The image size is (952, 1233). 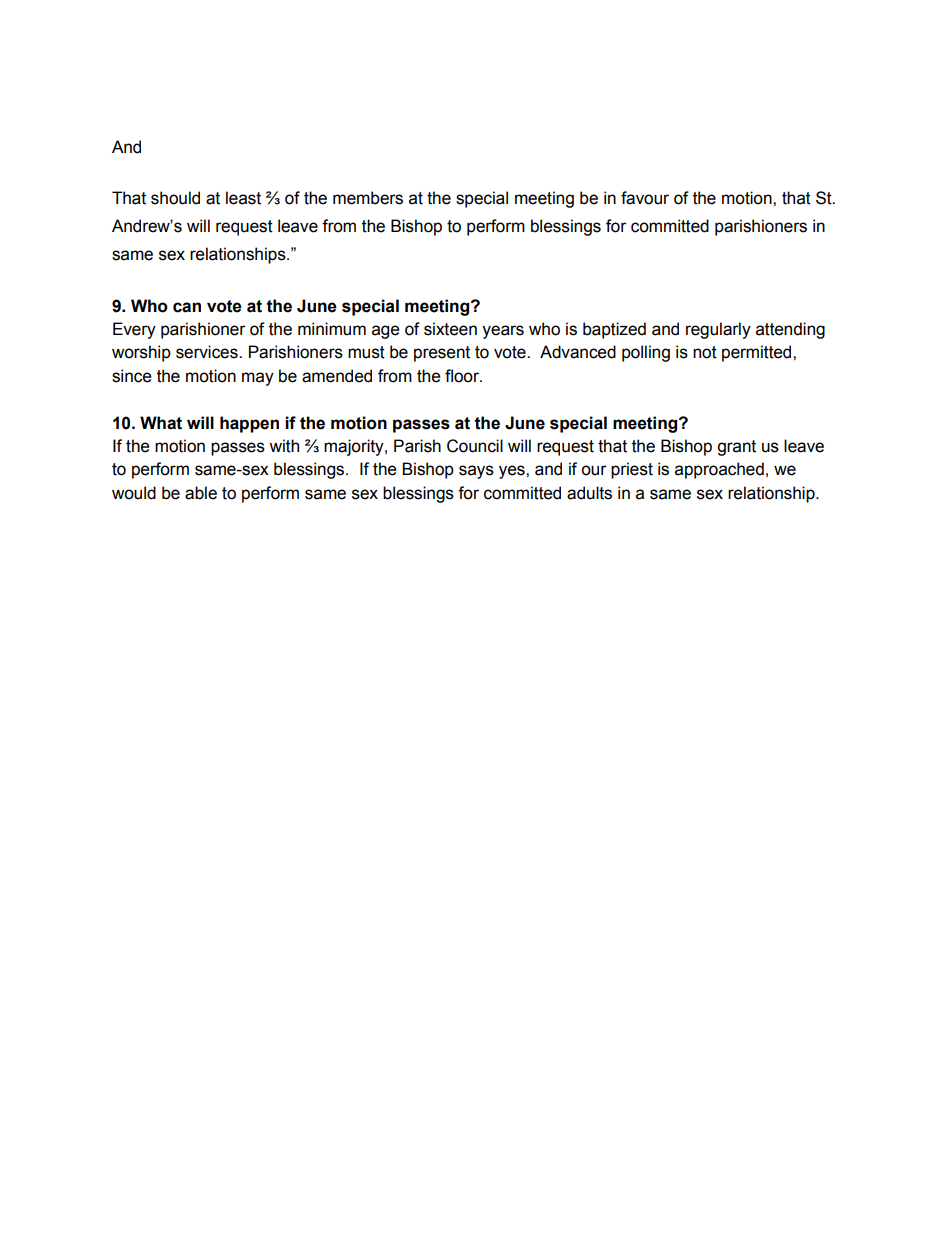 What do you see at coordinates (475, 446) in the image?
I see `Council` at bounding box center [475, 446].
